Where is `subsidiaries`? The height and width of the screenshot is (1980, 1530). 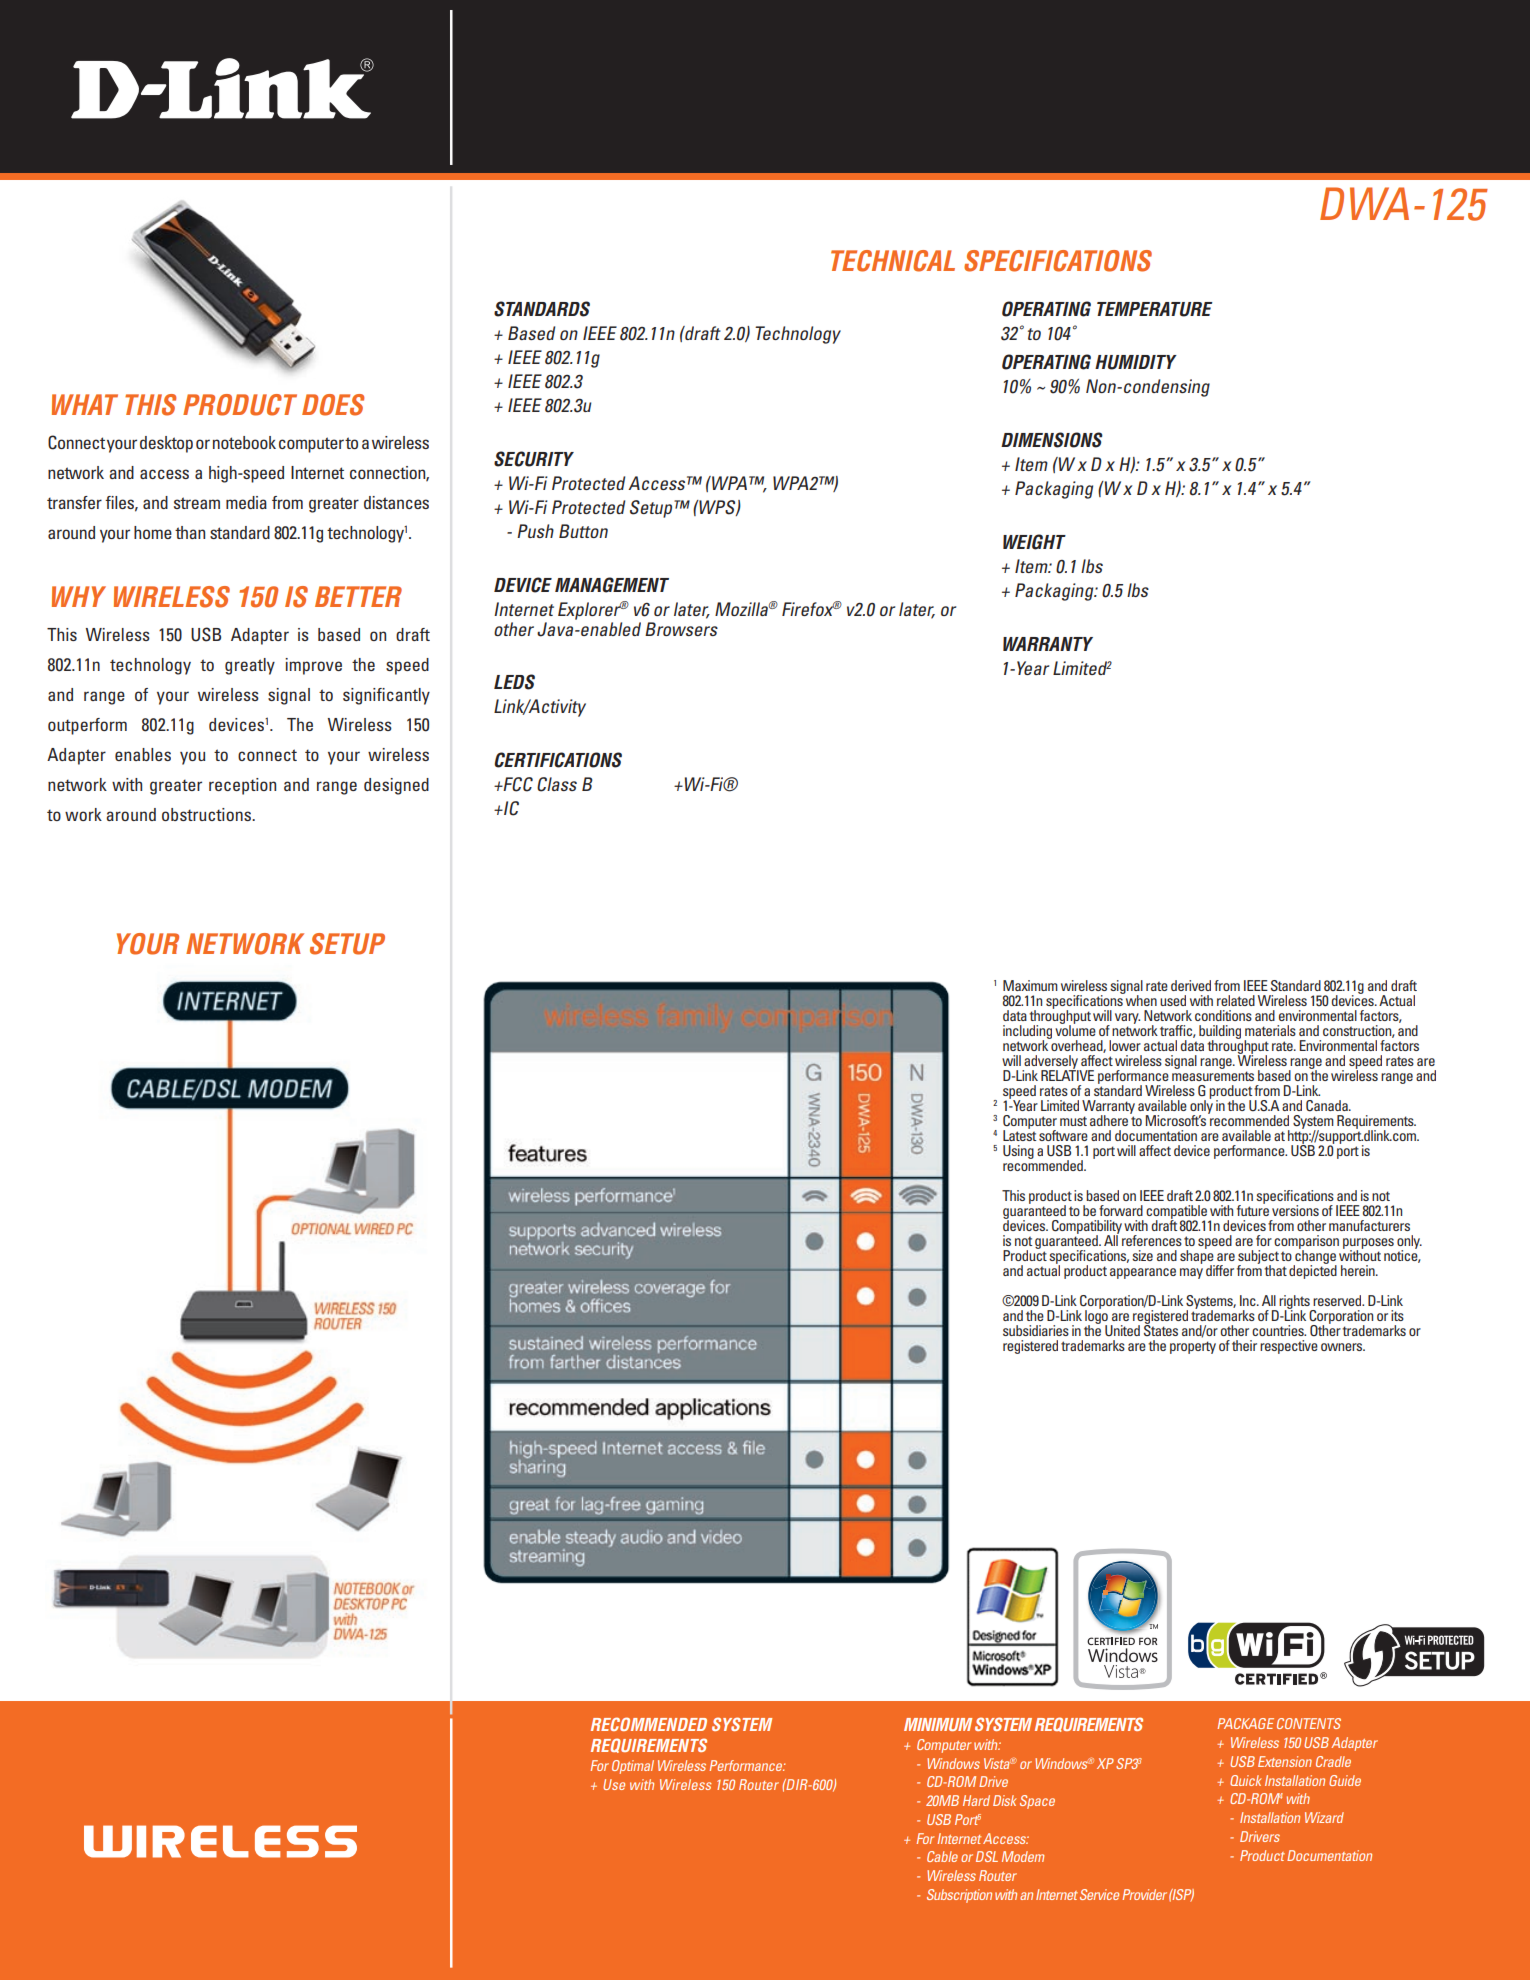
subsidiaries is located at coordinates (1036, 1330).
